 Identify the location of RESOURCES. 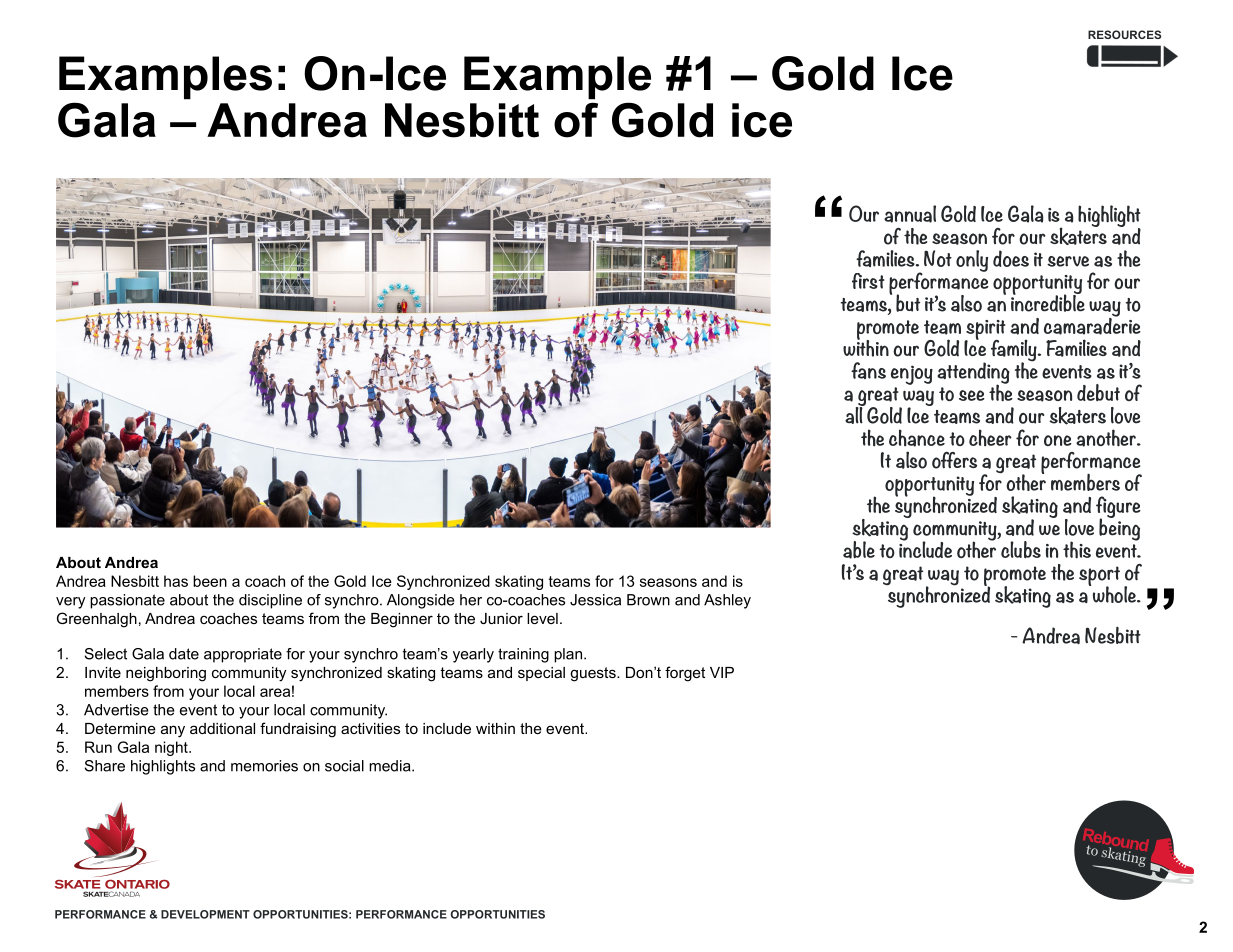
(1124, 34).
